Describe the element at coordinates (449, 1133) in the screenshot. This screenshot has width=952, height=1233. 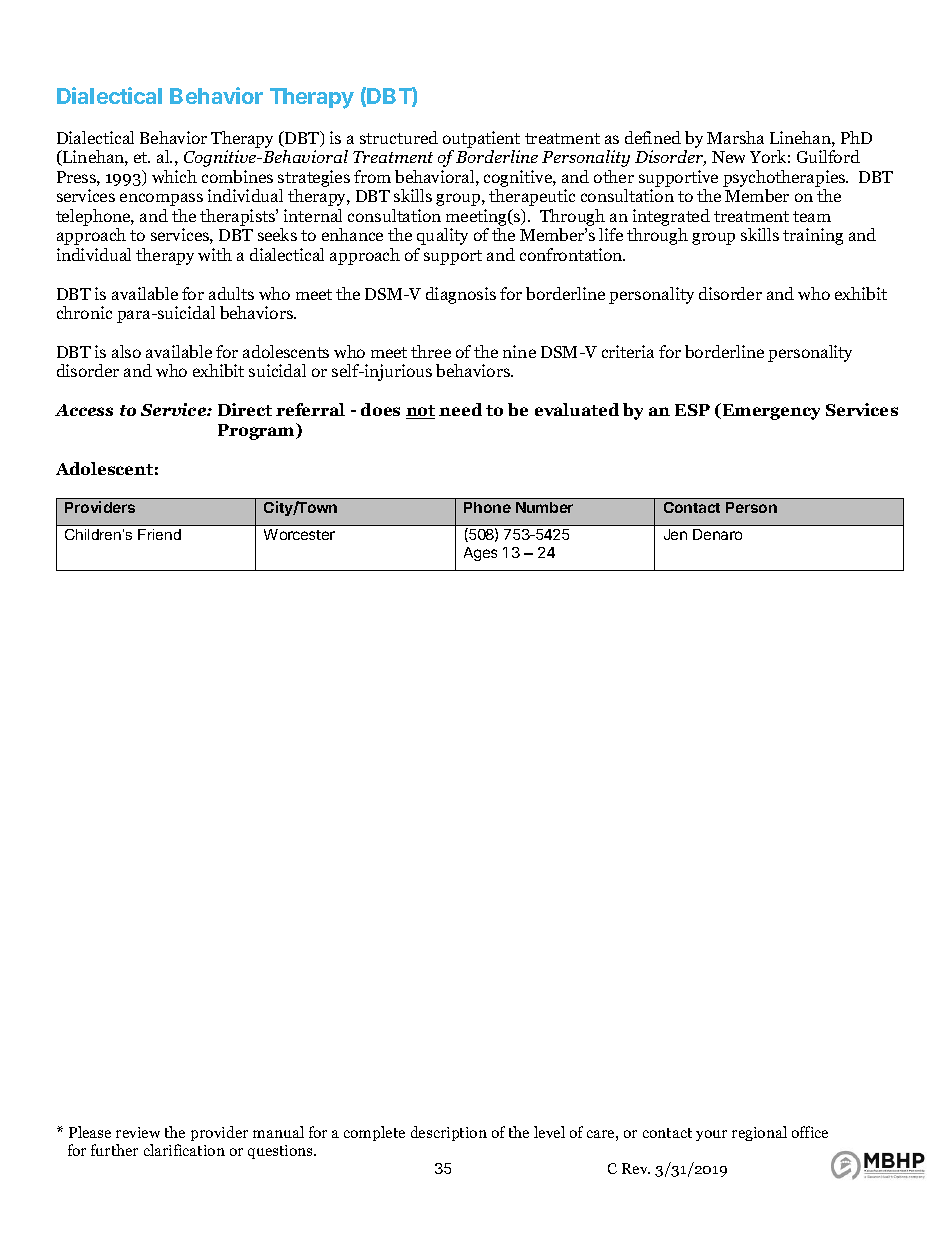
I see `description` at that location.
